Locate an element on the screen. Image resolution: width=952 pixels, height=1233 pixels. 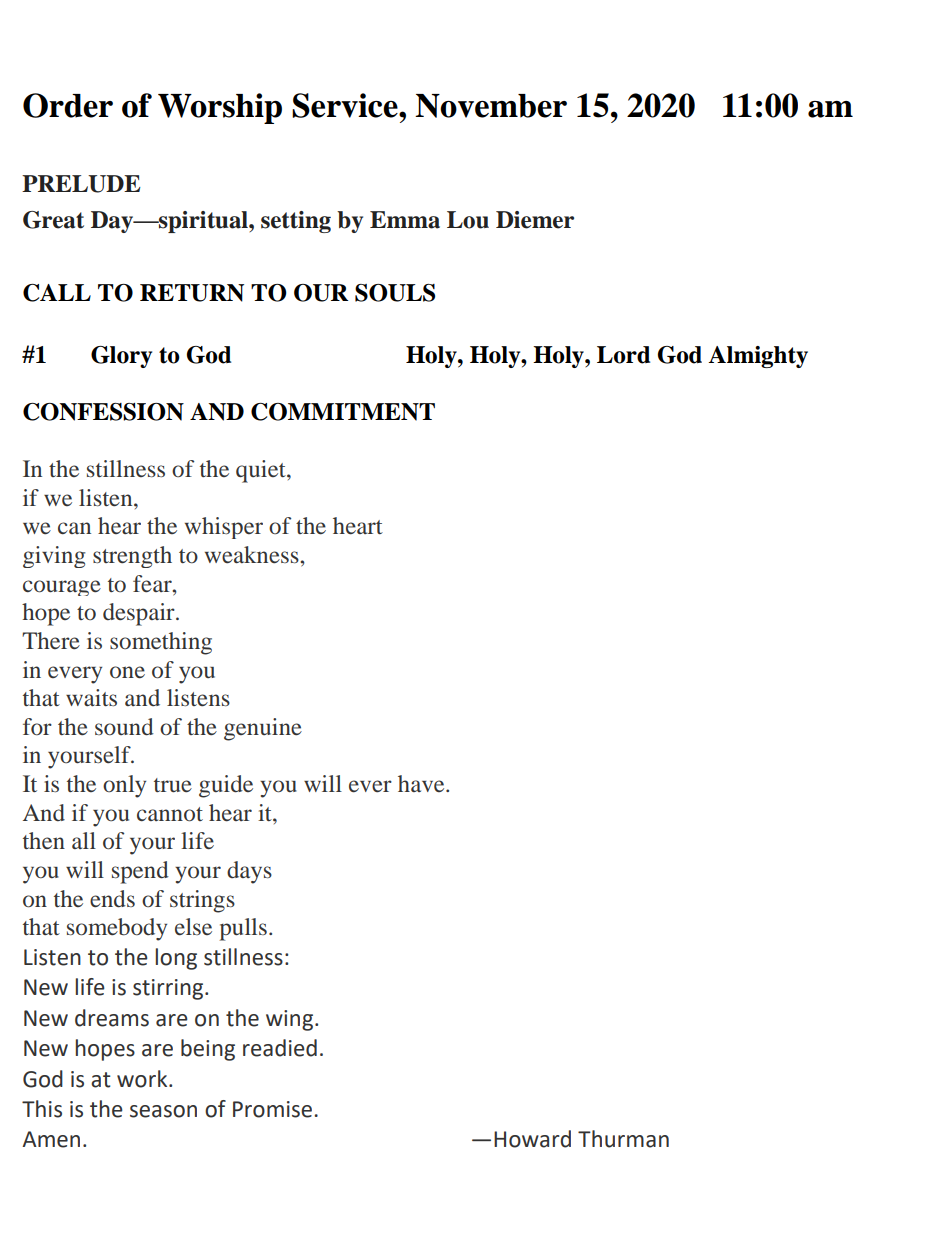
season is located at coordinates (163, 1111).
